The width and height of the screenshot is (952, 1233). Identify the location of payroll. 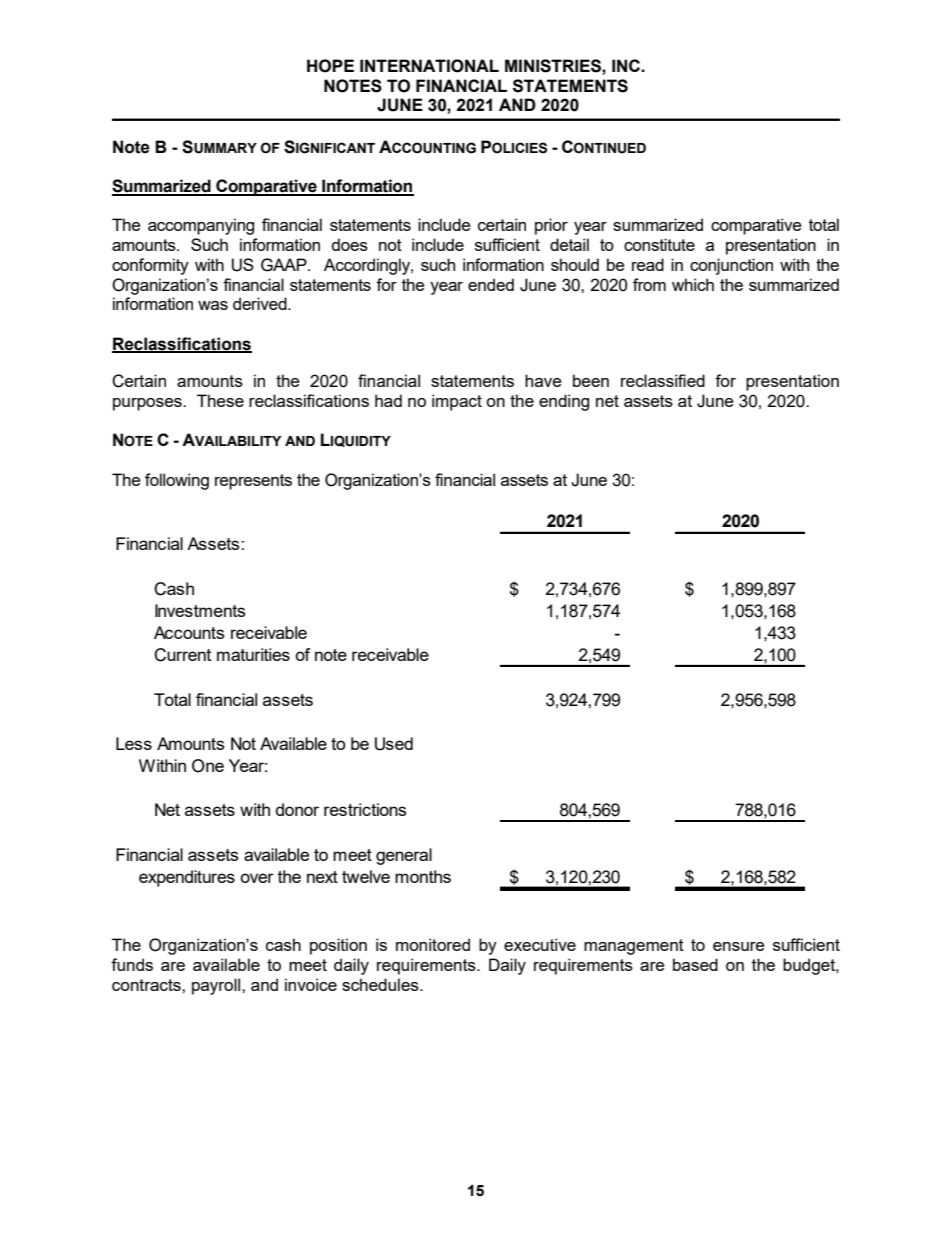
(217, 986).
